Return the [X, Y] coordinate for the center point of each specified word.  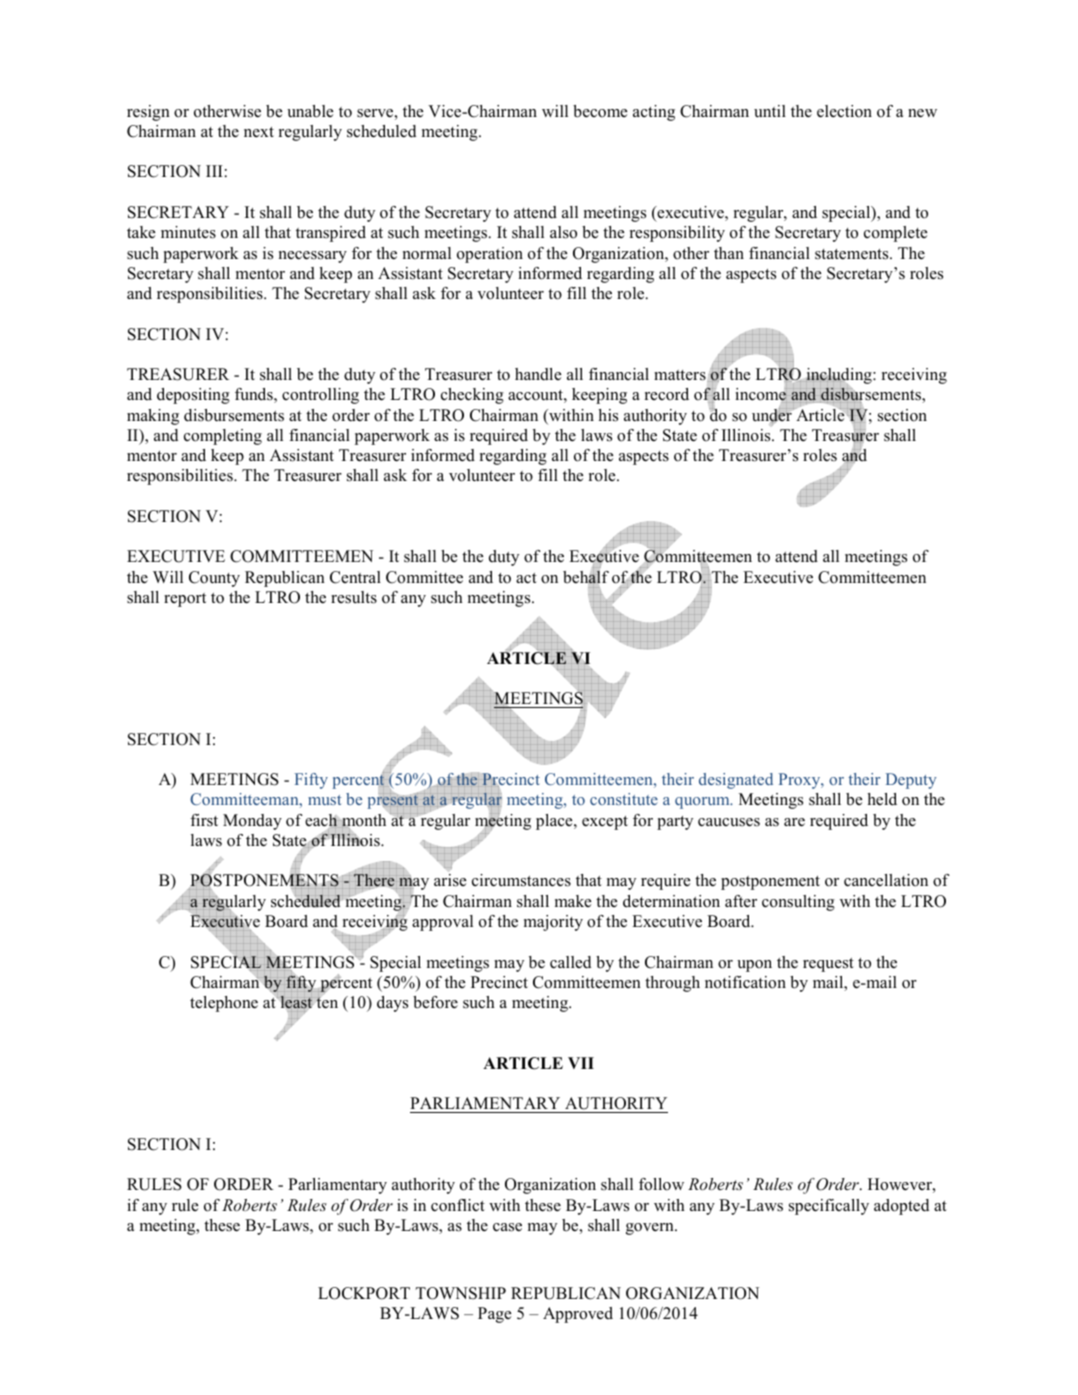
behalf [586, 577]
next [259, 132]
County [214, 579]
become [600, 111]
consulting [798, 903]
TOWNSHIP [461, 1293]
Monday [252, 822]
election [844, 111]
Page [494, 1315]
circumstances [521, 880]
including [839, 377]
